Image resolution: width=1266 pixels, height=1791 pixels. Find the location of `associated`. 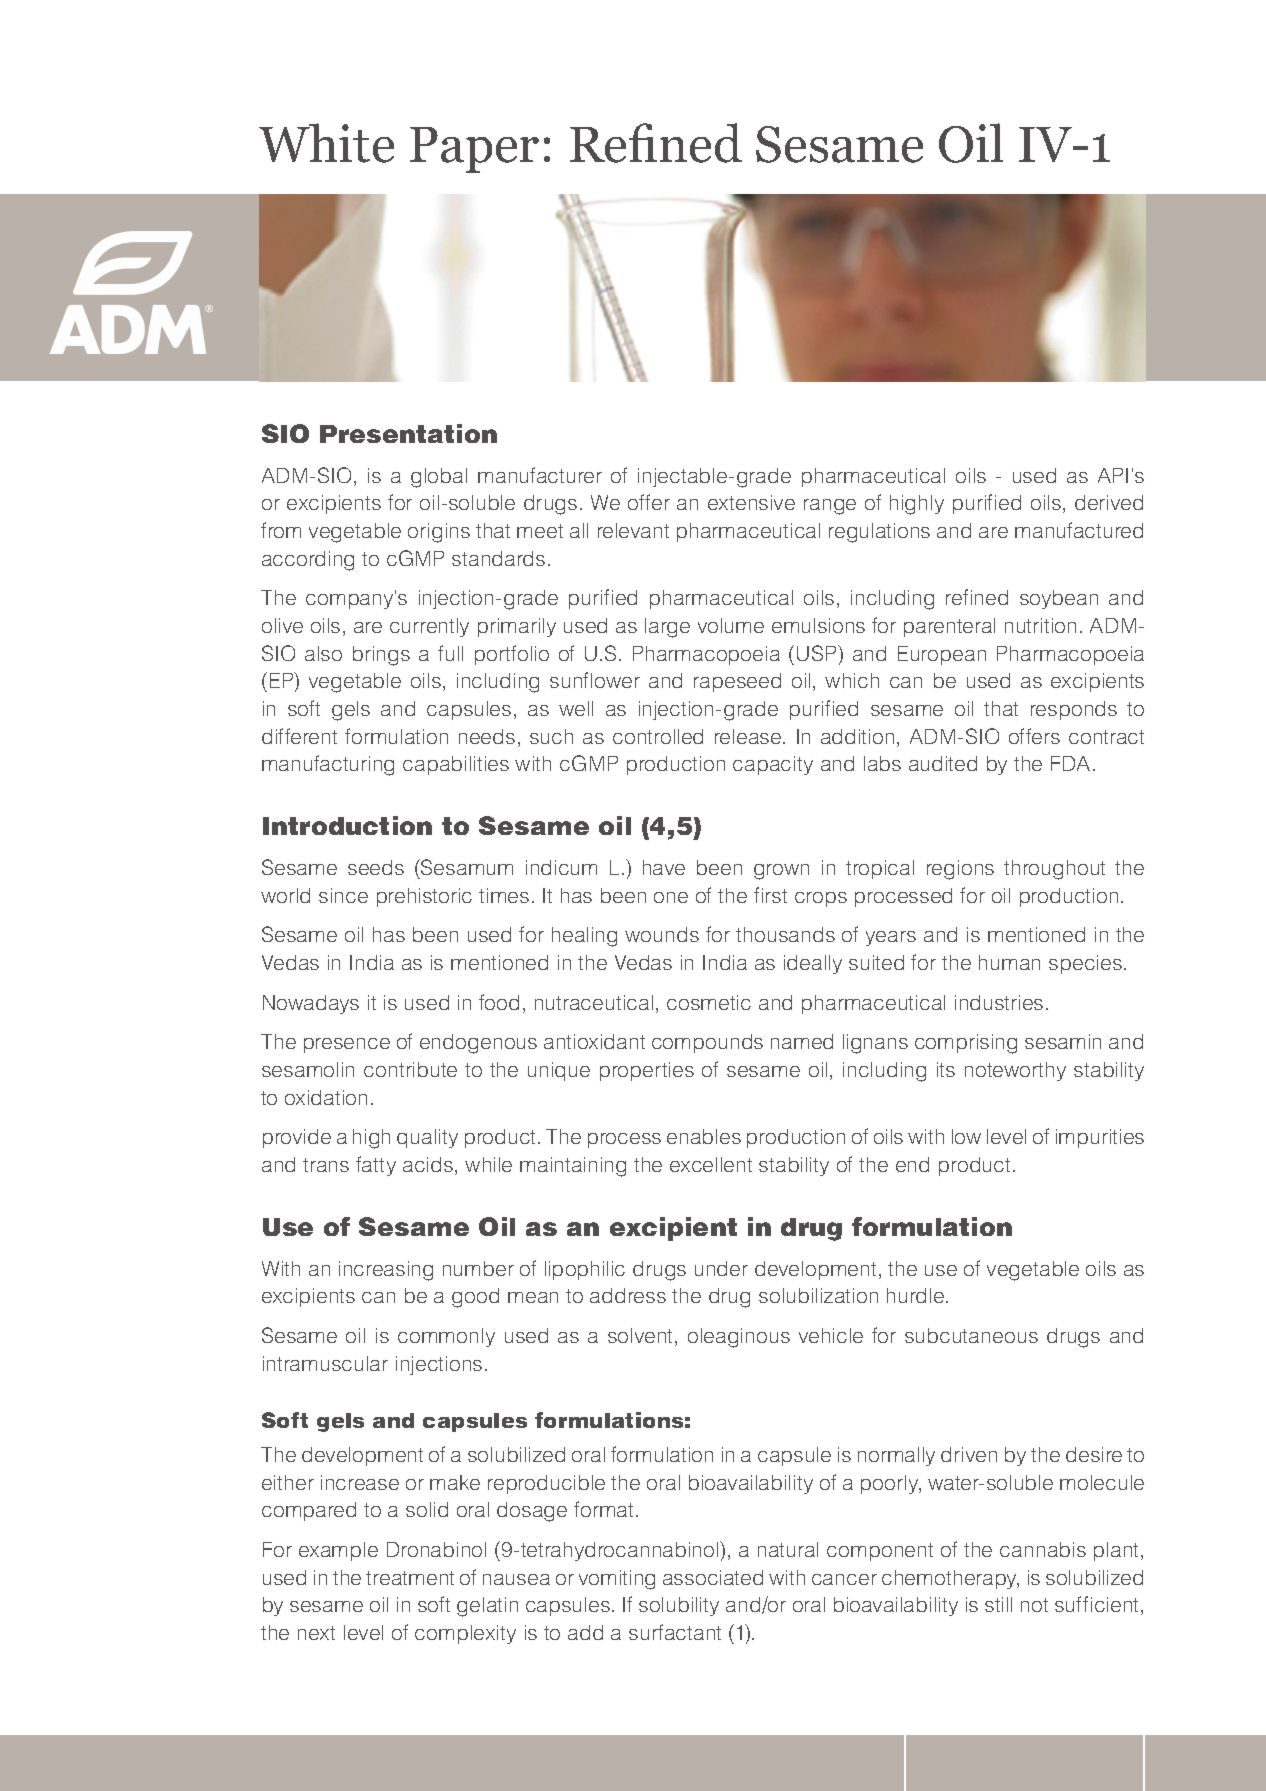

associated is located at coordinates (713, 1577).
